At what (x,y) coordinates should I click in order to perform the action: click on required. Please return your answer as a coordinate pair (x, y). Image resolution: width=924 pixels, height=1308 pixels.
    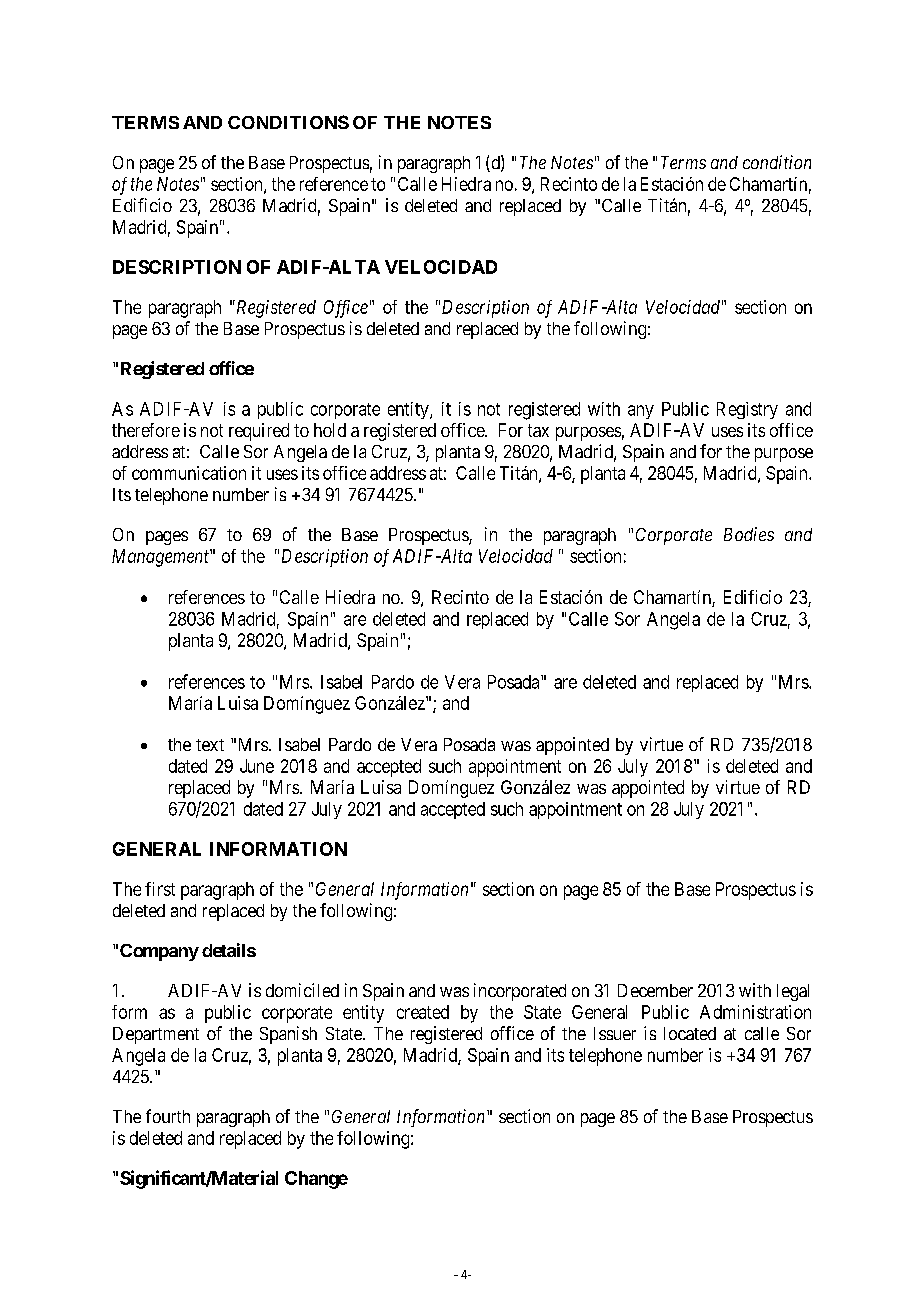
    Looking at the image, I should click on (259, 432).
